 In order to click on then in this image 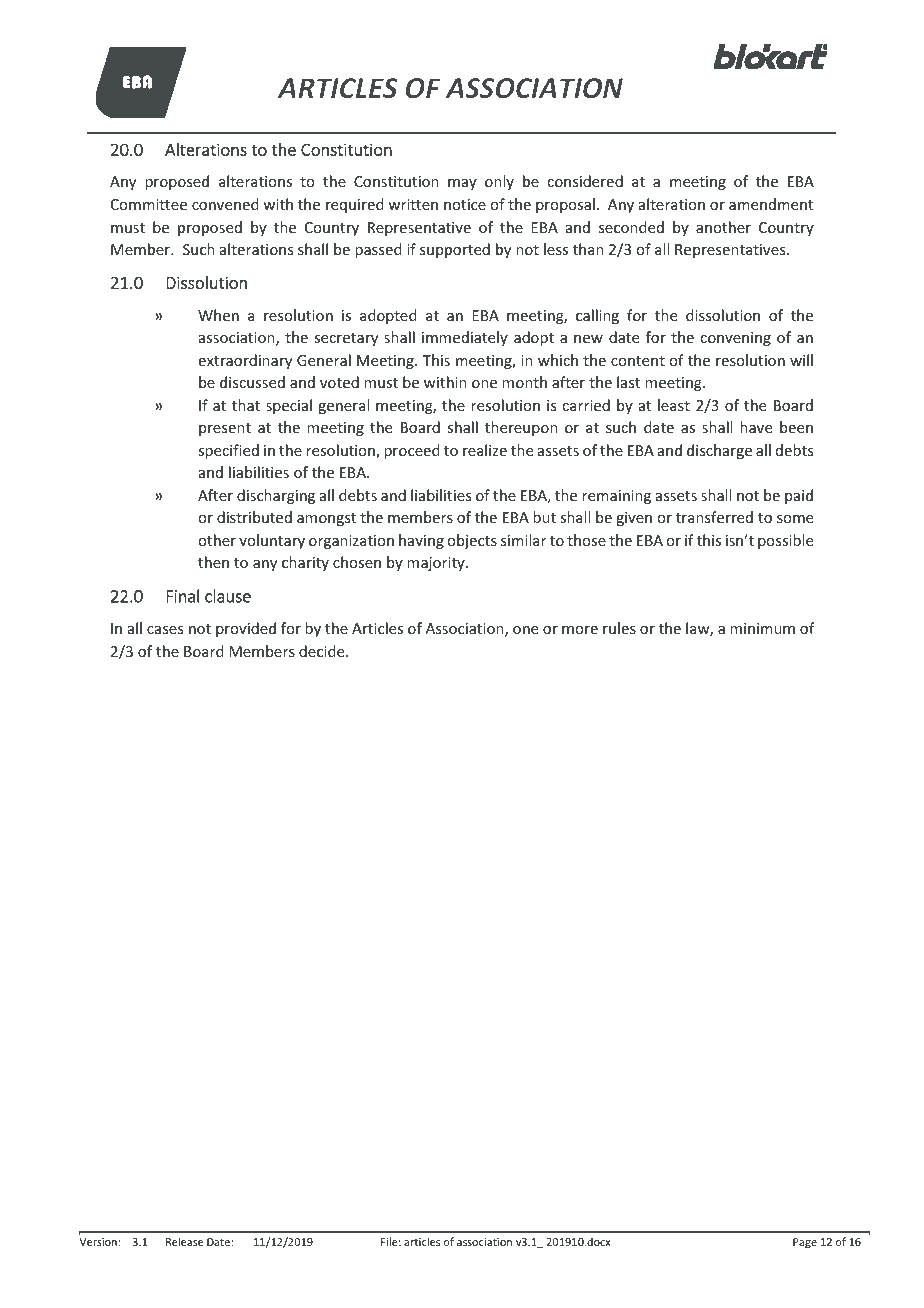, I will do `click(213, 562)`.
